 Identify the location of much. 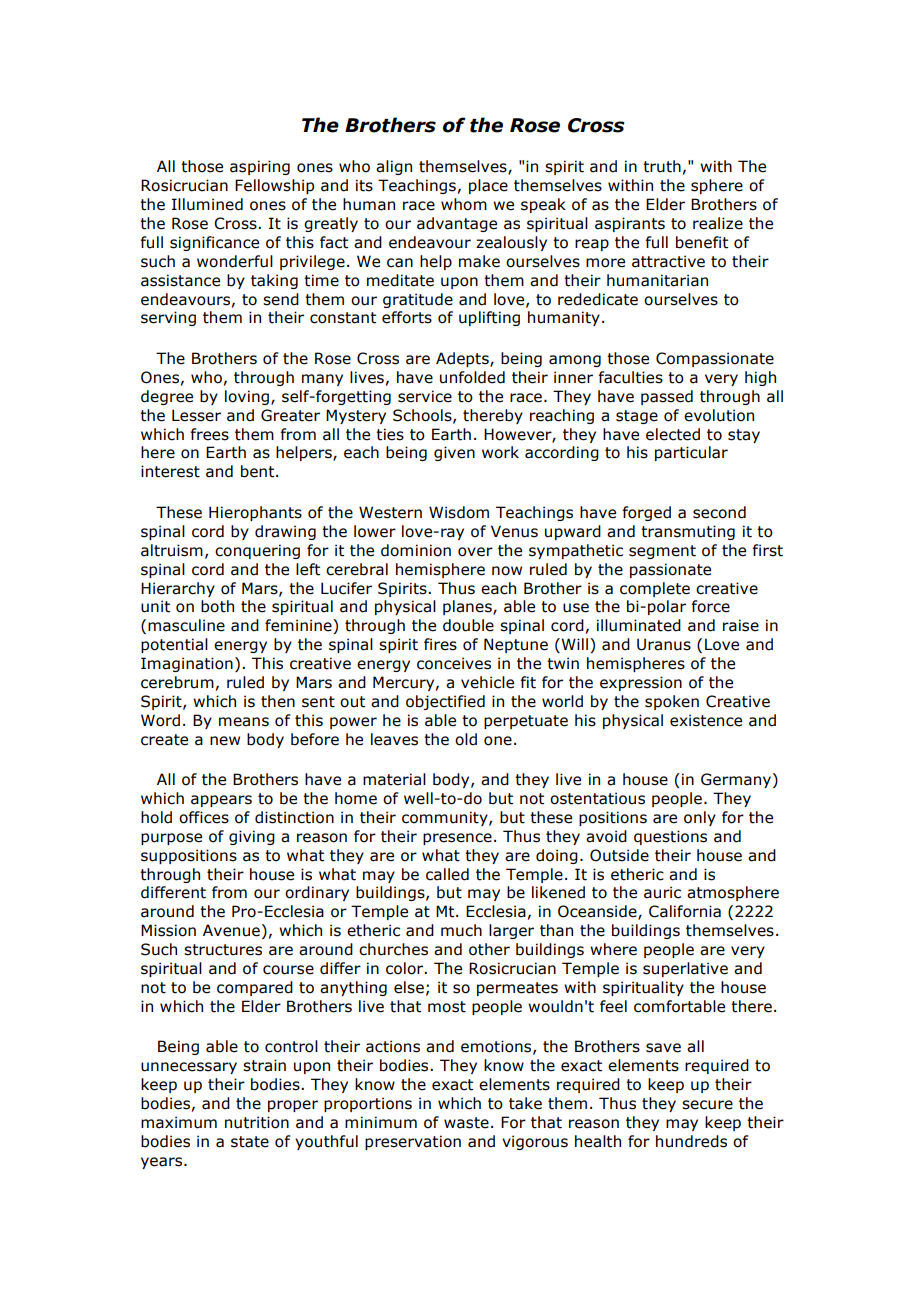
(461, 930).
